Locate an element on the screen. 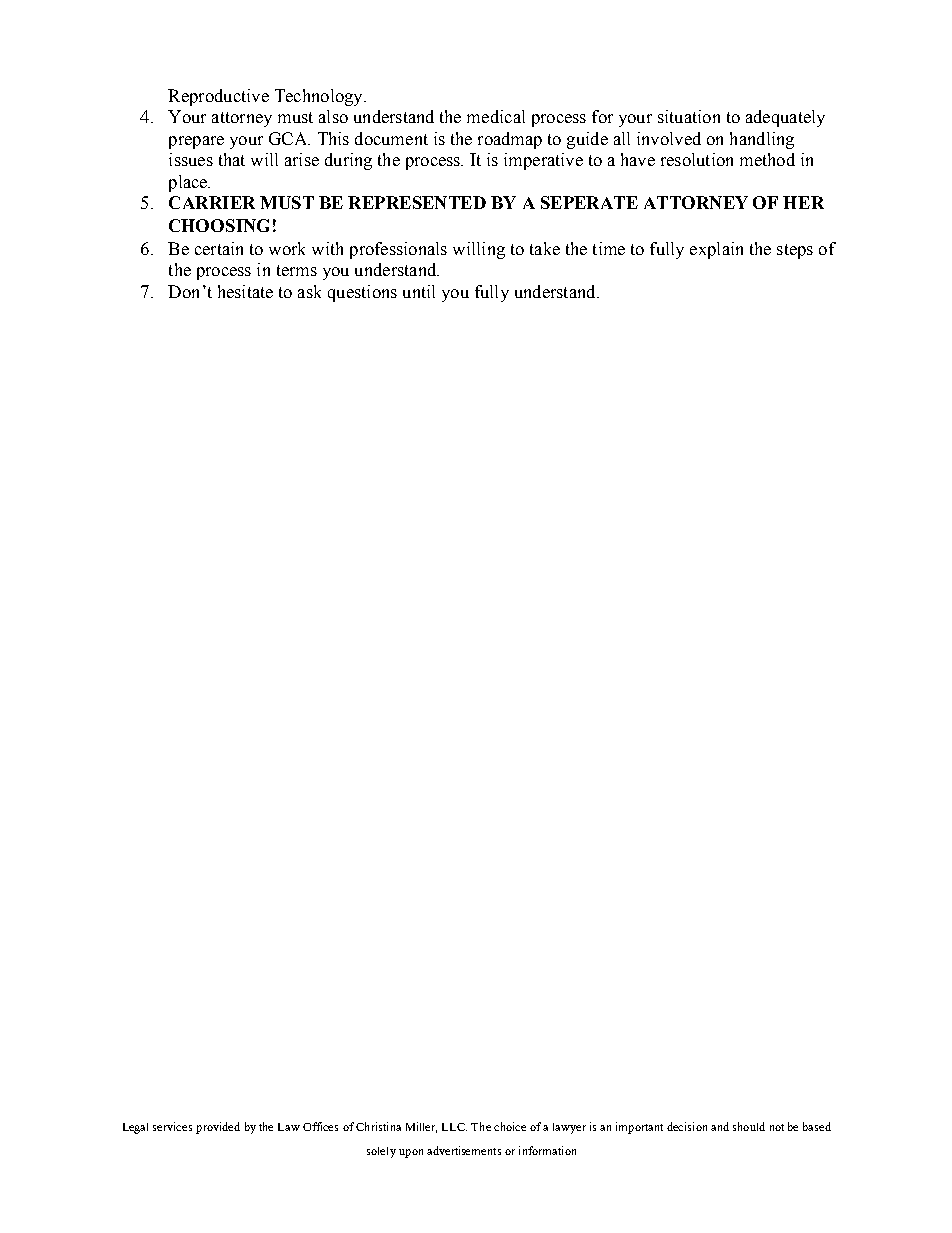 Image resolution: width=952 pixels, height=1233 pixels. explain is located at coordinates (716, 250).
